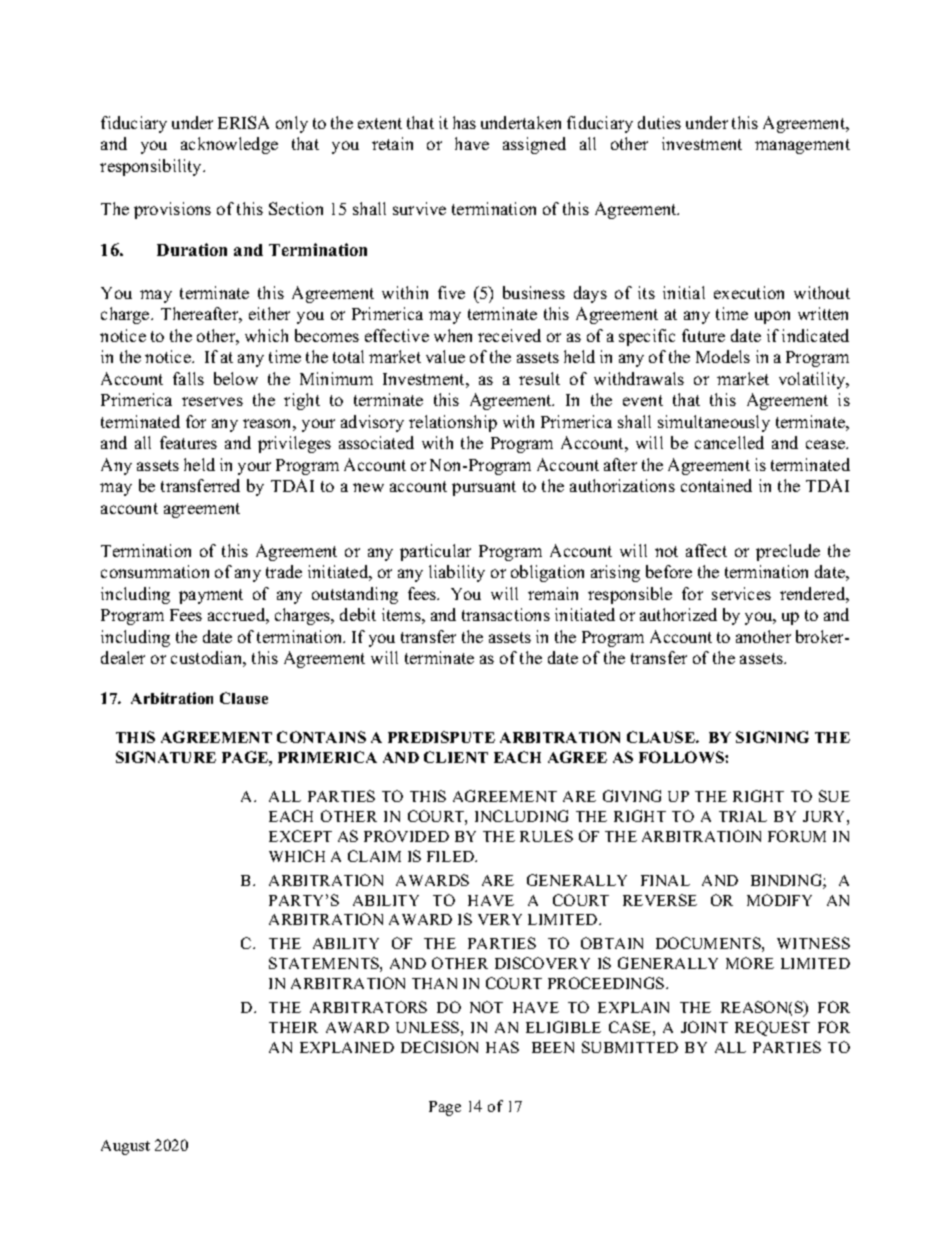 This screenshot has width=952, height=1233. Describe the element at coordinates (439, 1047) in the screenshot. I see `DECISION` at that location.
